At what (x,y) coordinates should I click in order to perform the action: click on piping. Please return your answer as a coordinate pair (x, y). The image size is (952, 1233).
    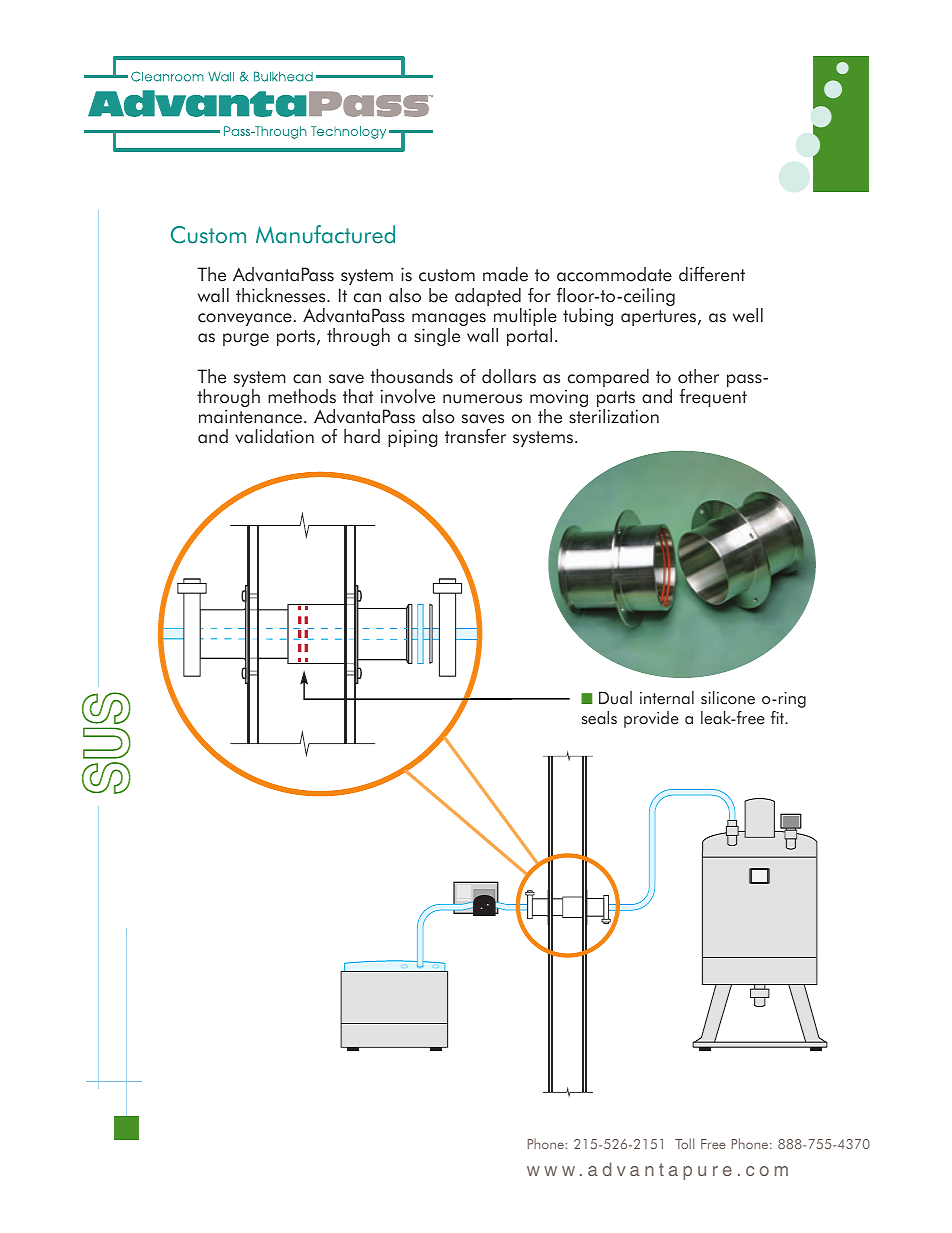
    Looking at the image, I should click on (412, 438).
